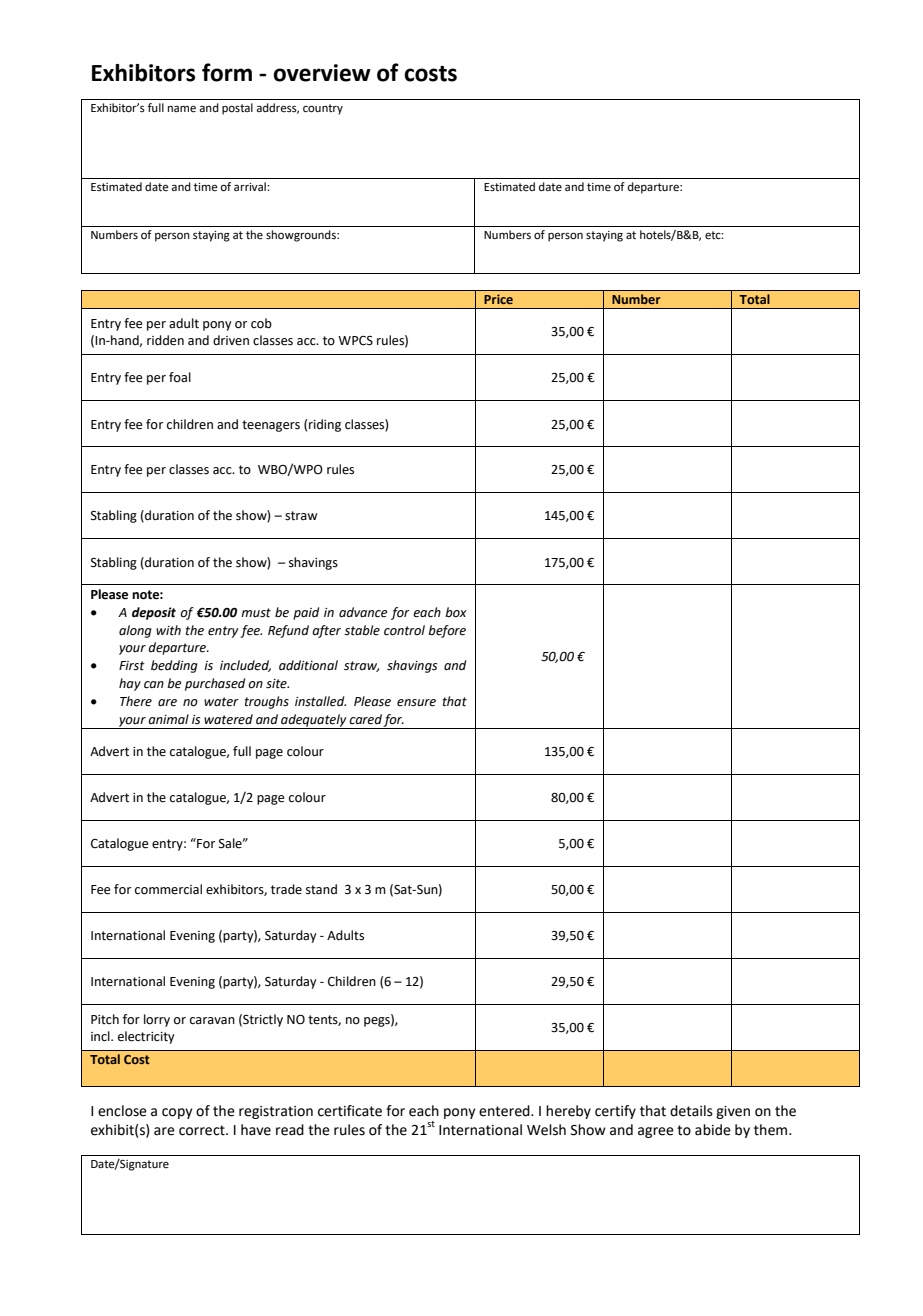 Image resolution: width=923 pixels, height=1316 pixels. Describe the element at coordinates (416, 703) in the image. I see `ensure` at that location.
